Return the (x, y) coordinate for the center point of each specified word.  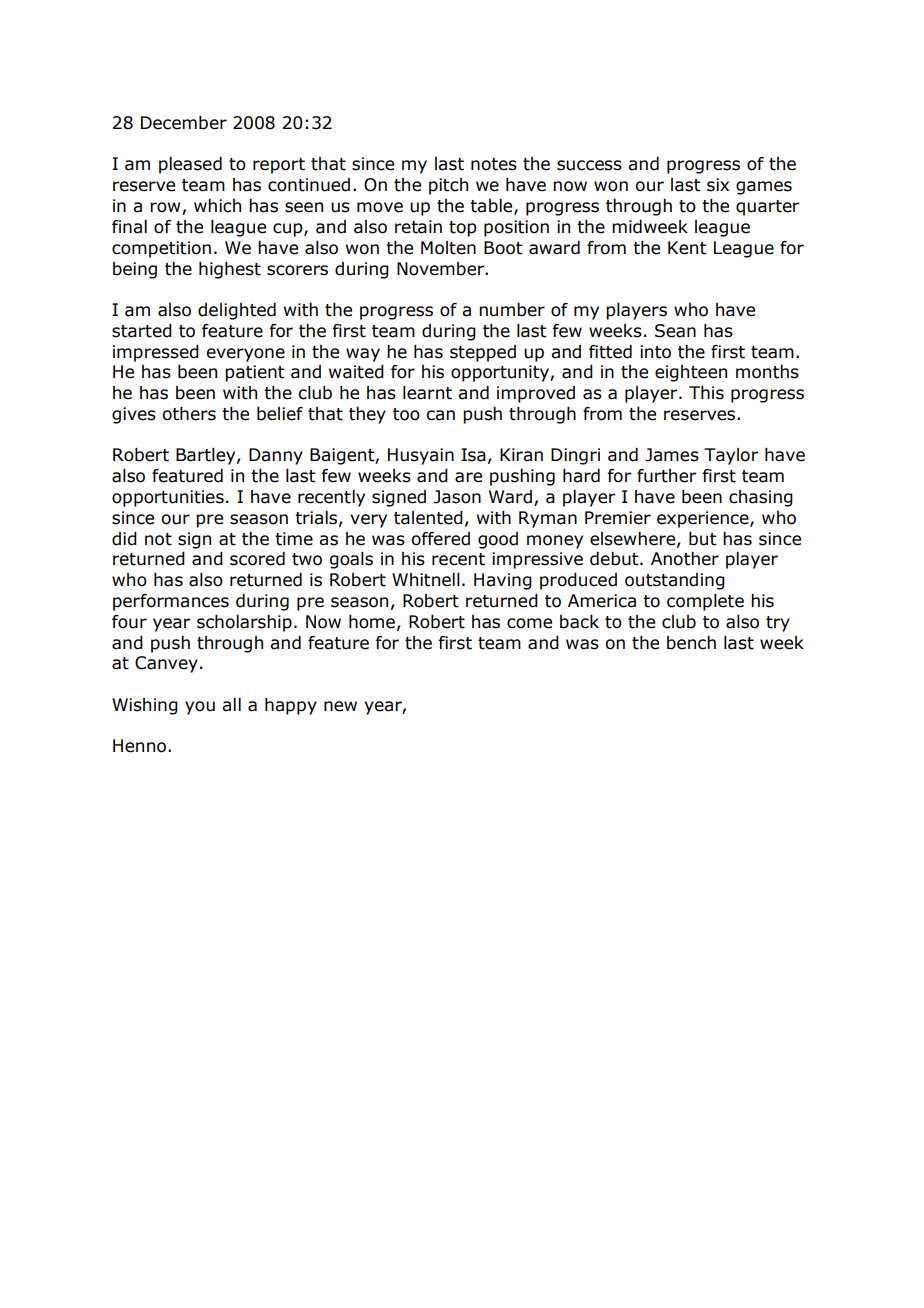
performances (171, 602)
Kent (687, 248)
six (718, 185)
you (200, 708)
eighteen (691, 373)
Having (503, 581)
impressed (156, 353)
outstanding (675, 581)
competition (161, 249)
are (468, 477)
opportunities (168, 498)
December (184, 123)
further (666, 476)
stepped (483, 353)
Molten (448, 248)
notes (494, 164)
